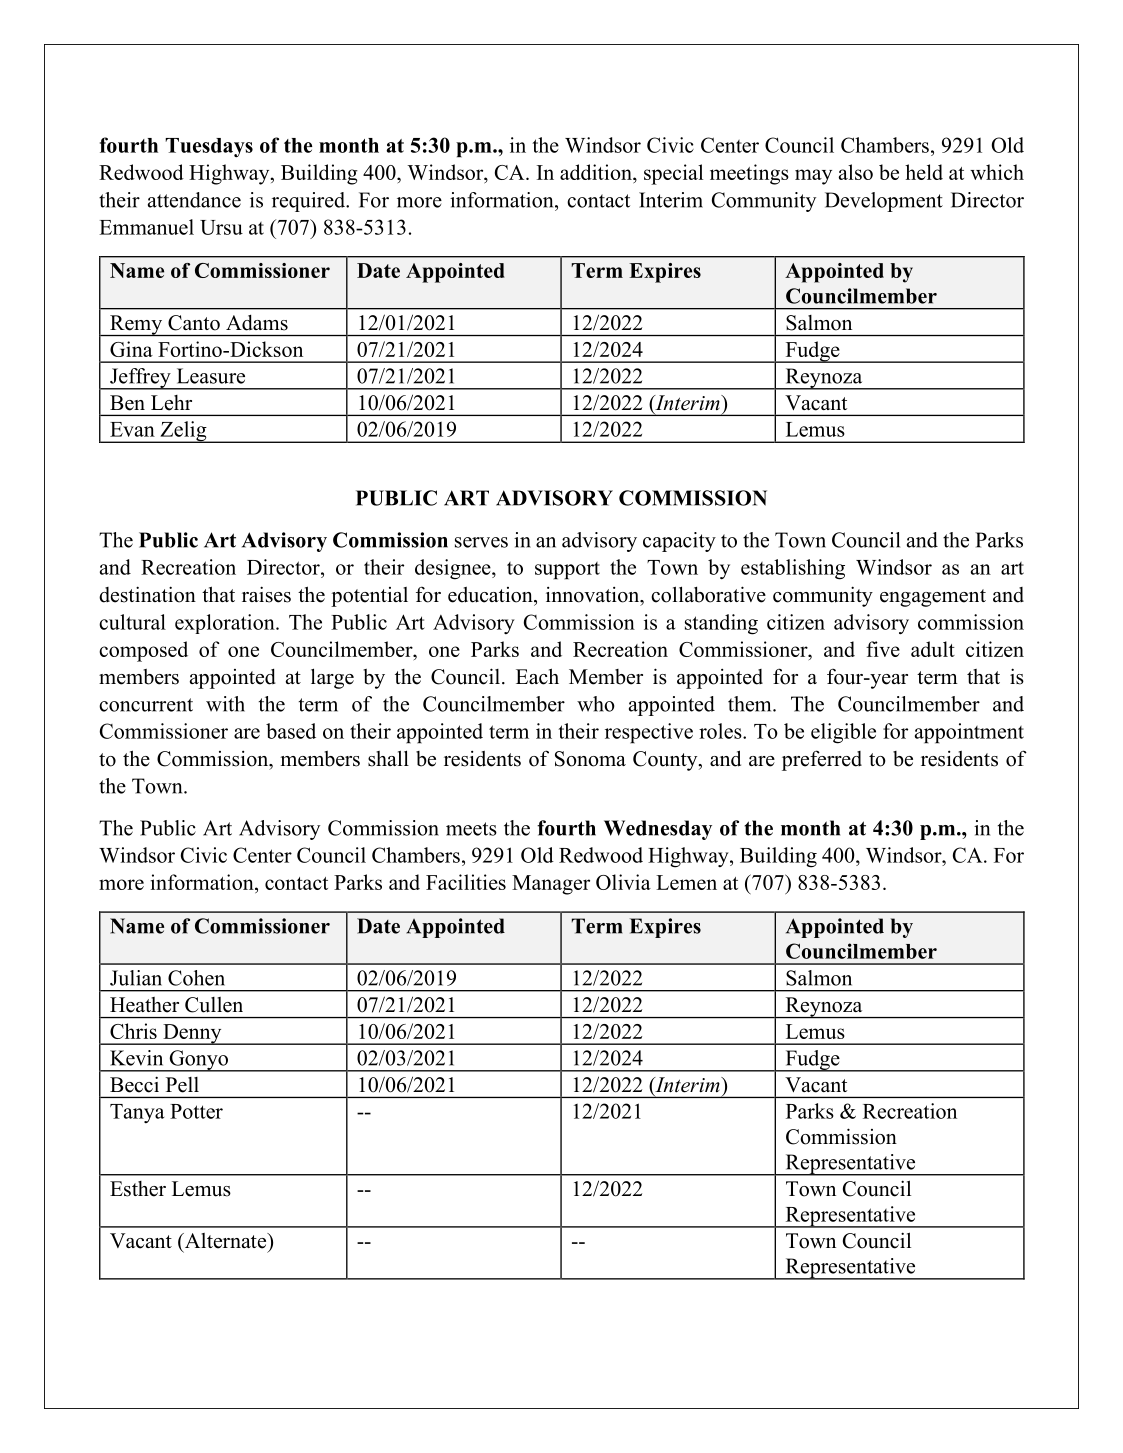  What do you see at coordinates (623, 882) in the screenshot?
I see `Olivia` at bounding box center [623, 882].
